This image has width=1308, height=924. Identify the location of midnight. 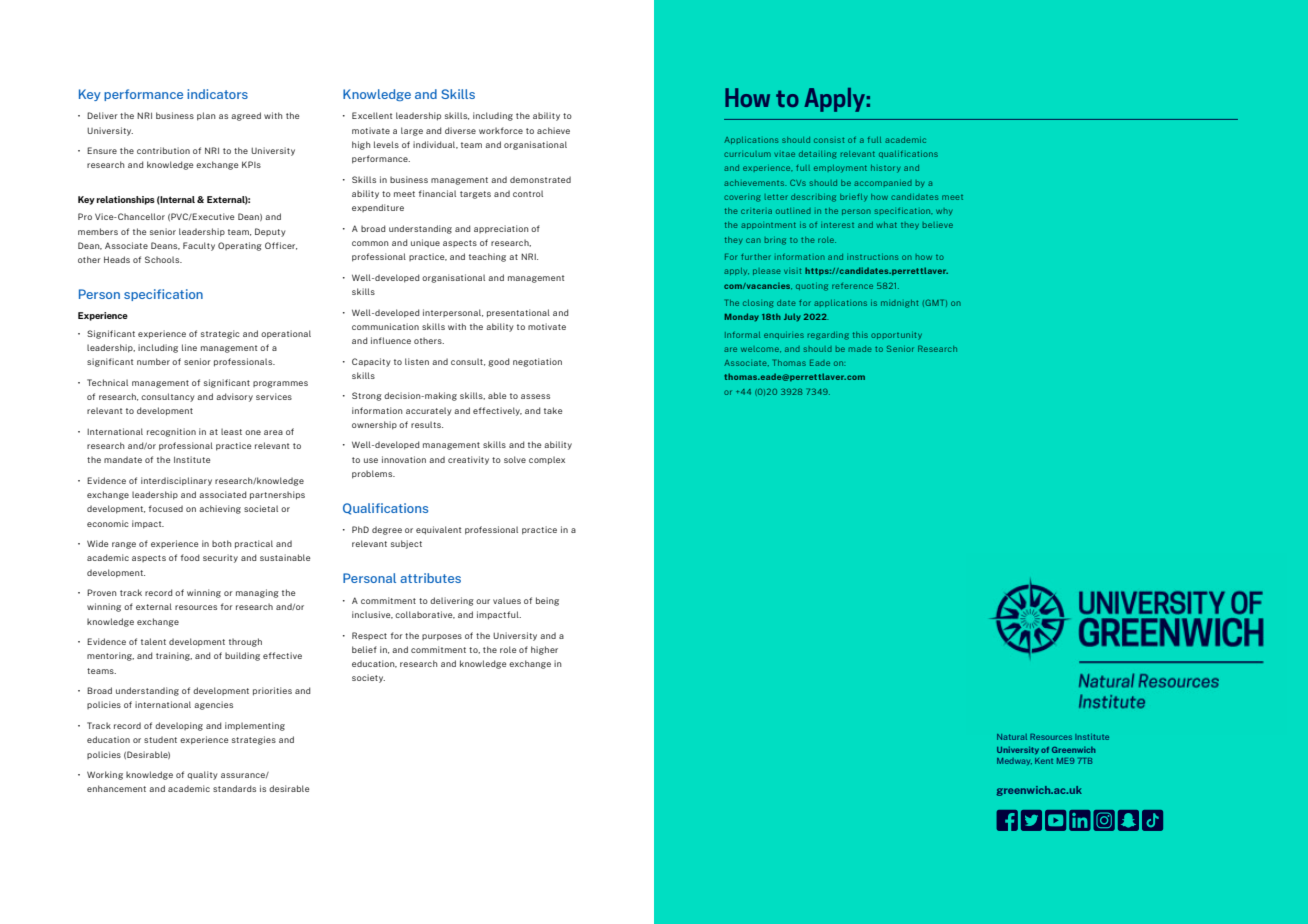
(899, 304).
